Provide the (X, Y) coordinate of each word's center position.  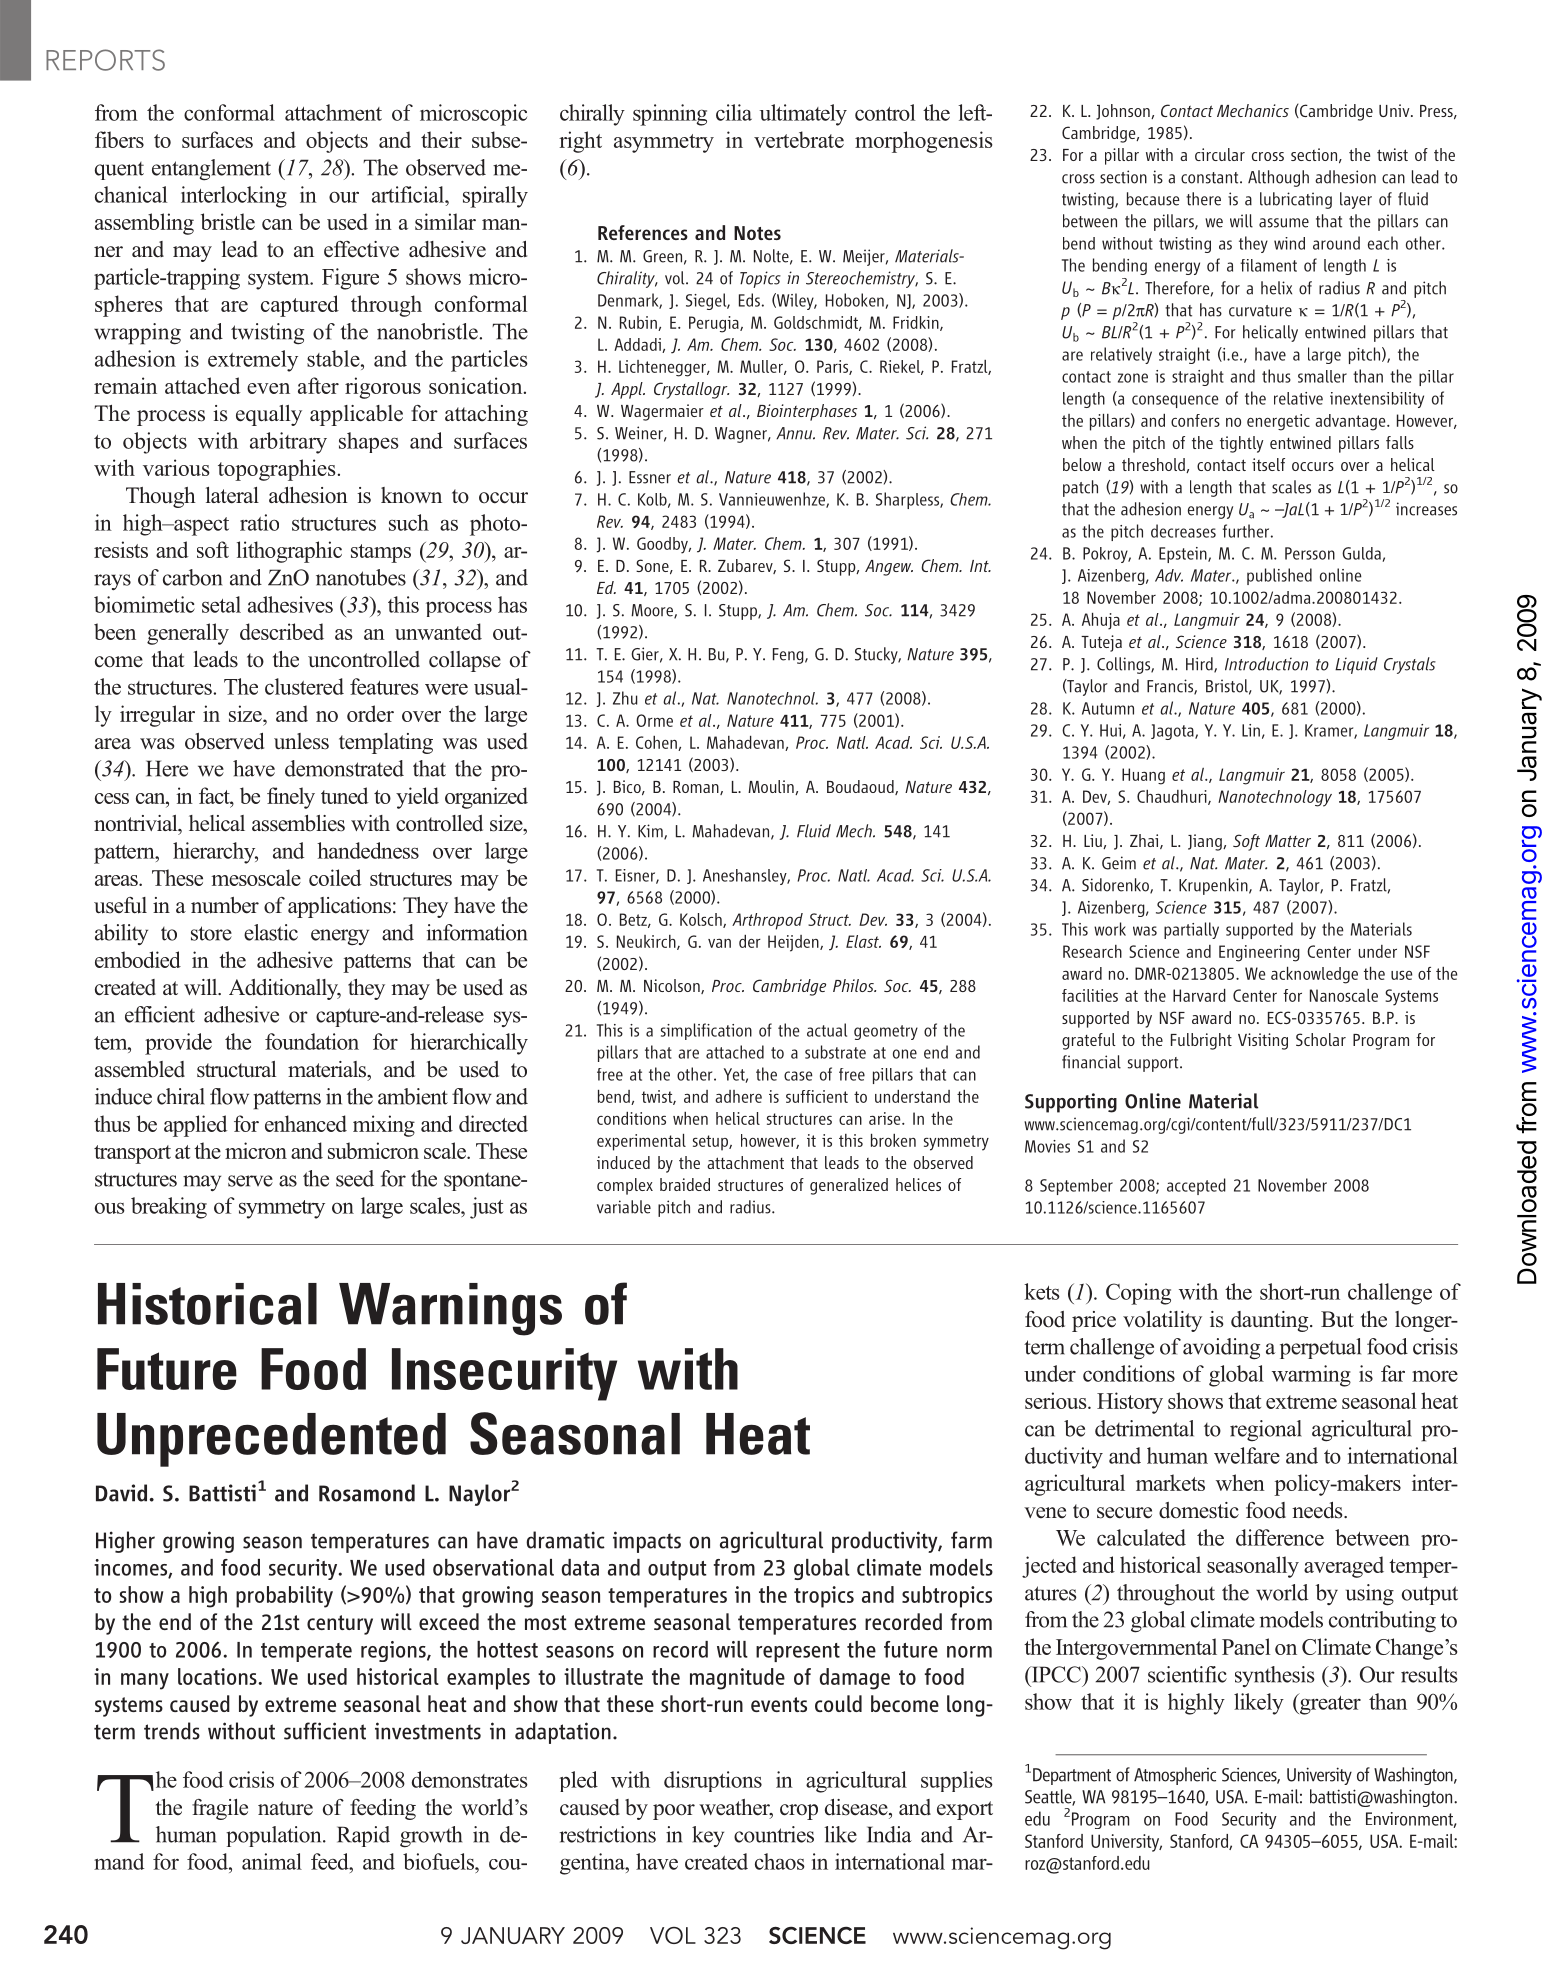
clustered (304, 686)
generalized (849, 1186)
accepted (1196, 1186)
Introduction (1266, 664)
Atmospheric (1175, 1776)
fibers (119, 139)
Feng (789, 656)
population (275, 1836)
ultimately (803, 115)
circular (1220, 154)
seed (355, 1178)
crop (799, 1812)
